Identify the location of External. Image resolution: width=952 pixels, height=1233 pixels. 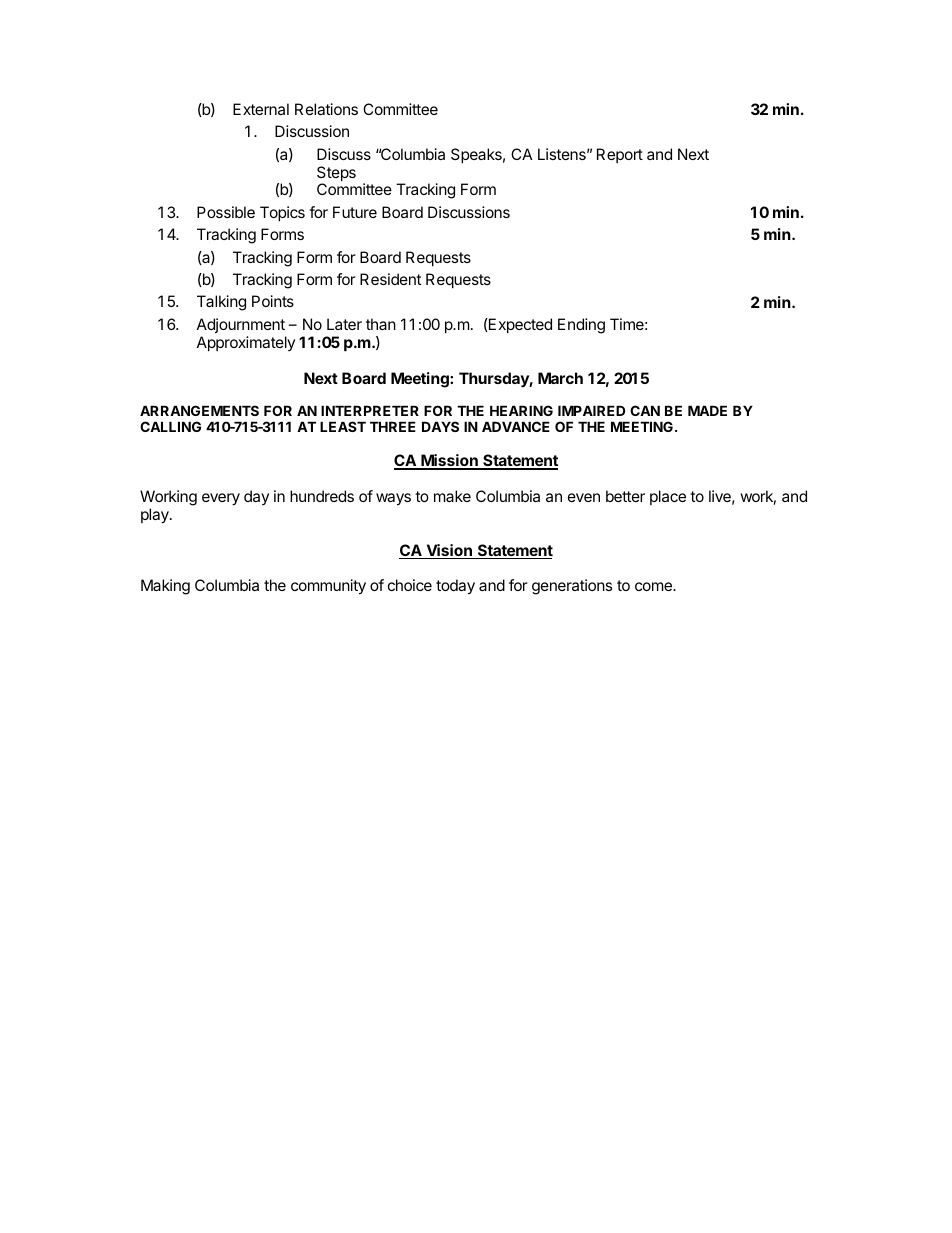
(261, 109).
